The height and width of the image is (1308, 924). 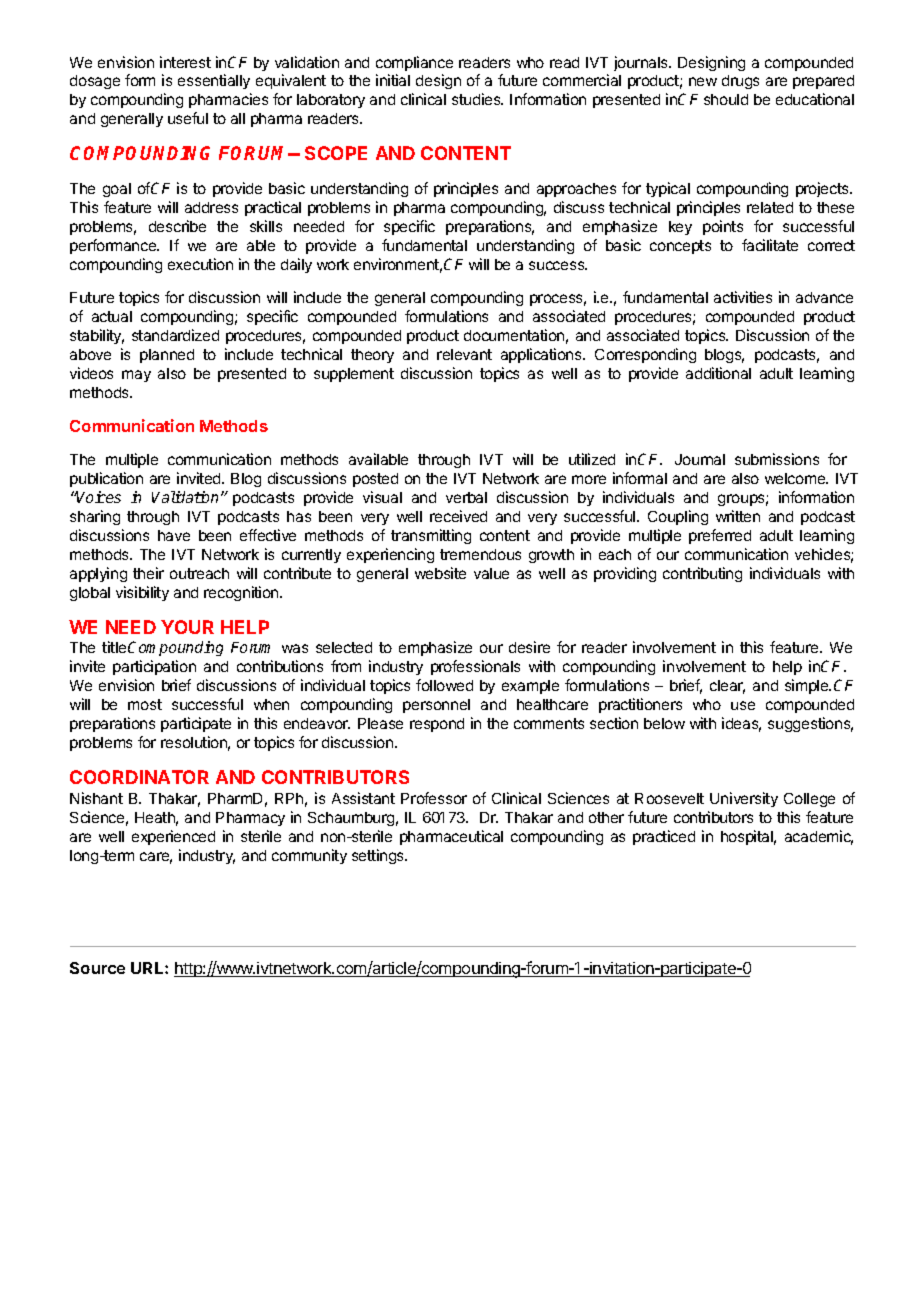 What do you see at coordinates (477, 99) in the image?
I see `studies` at bounding box center [477, 99].
